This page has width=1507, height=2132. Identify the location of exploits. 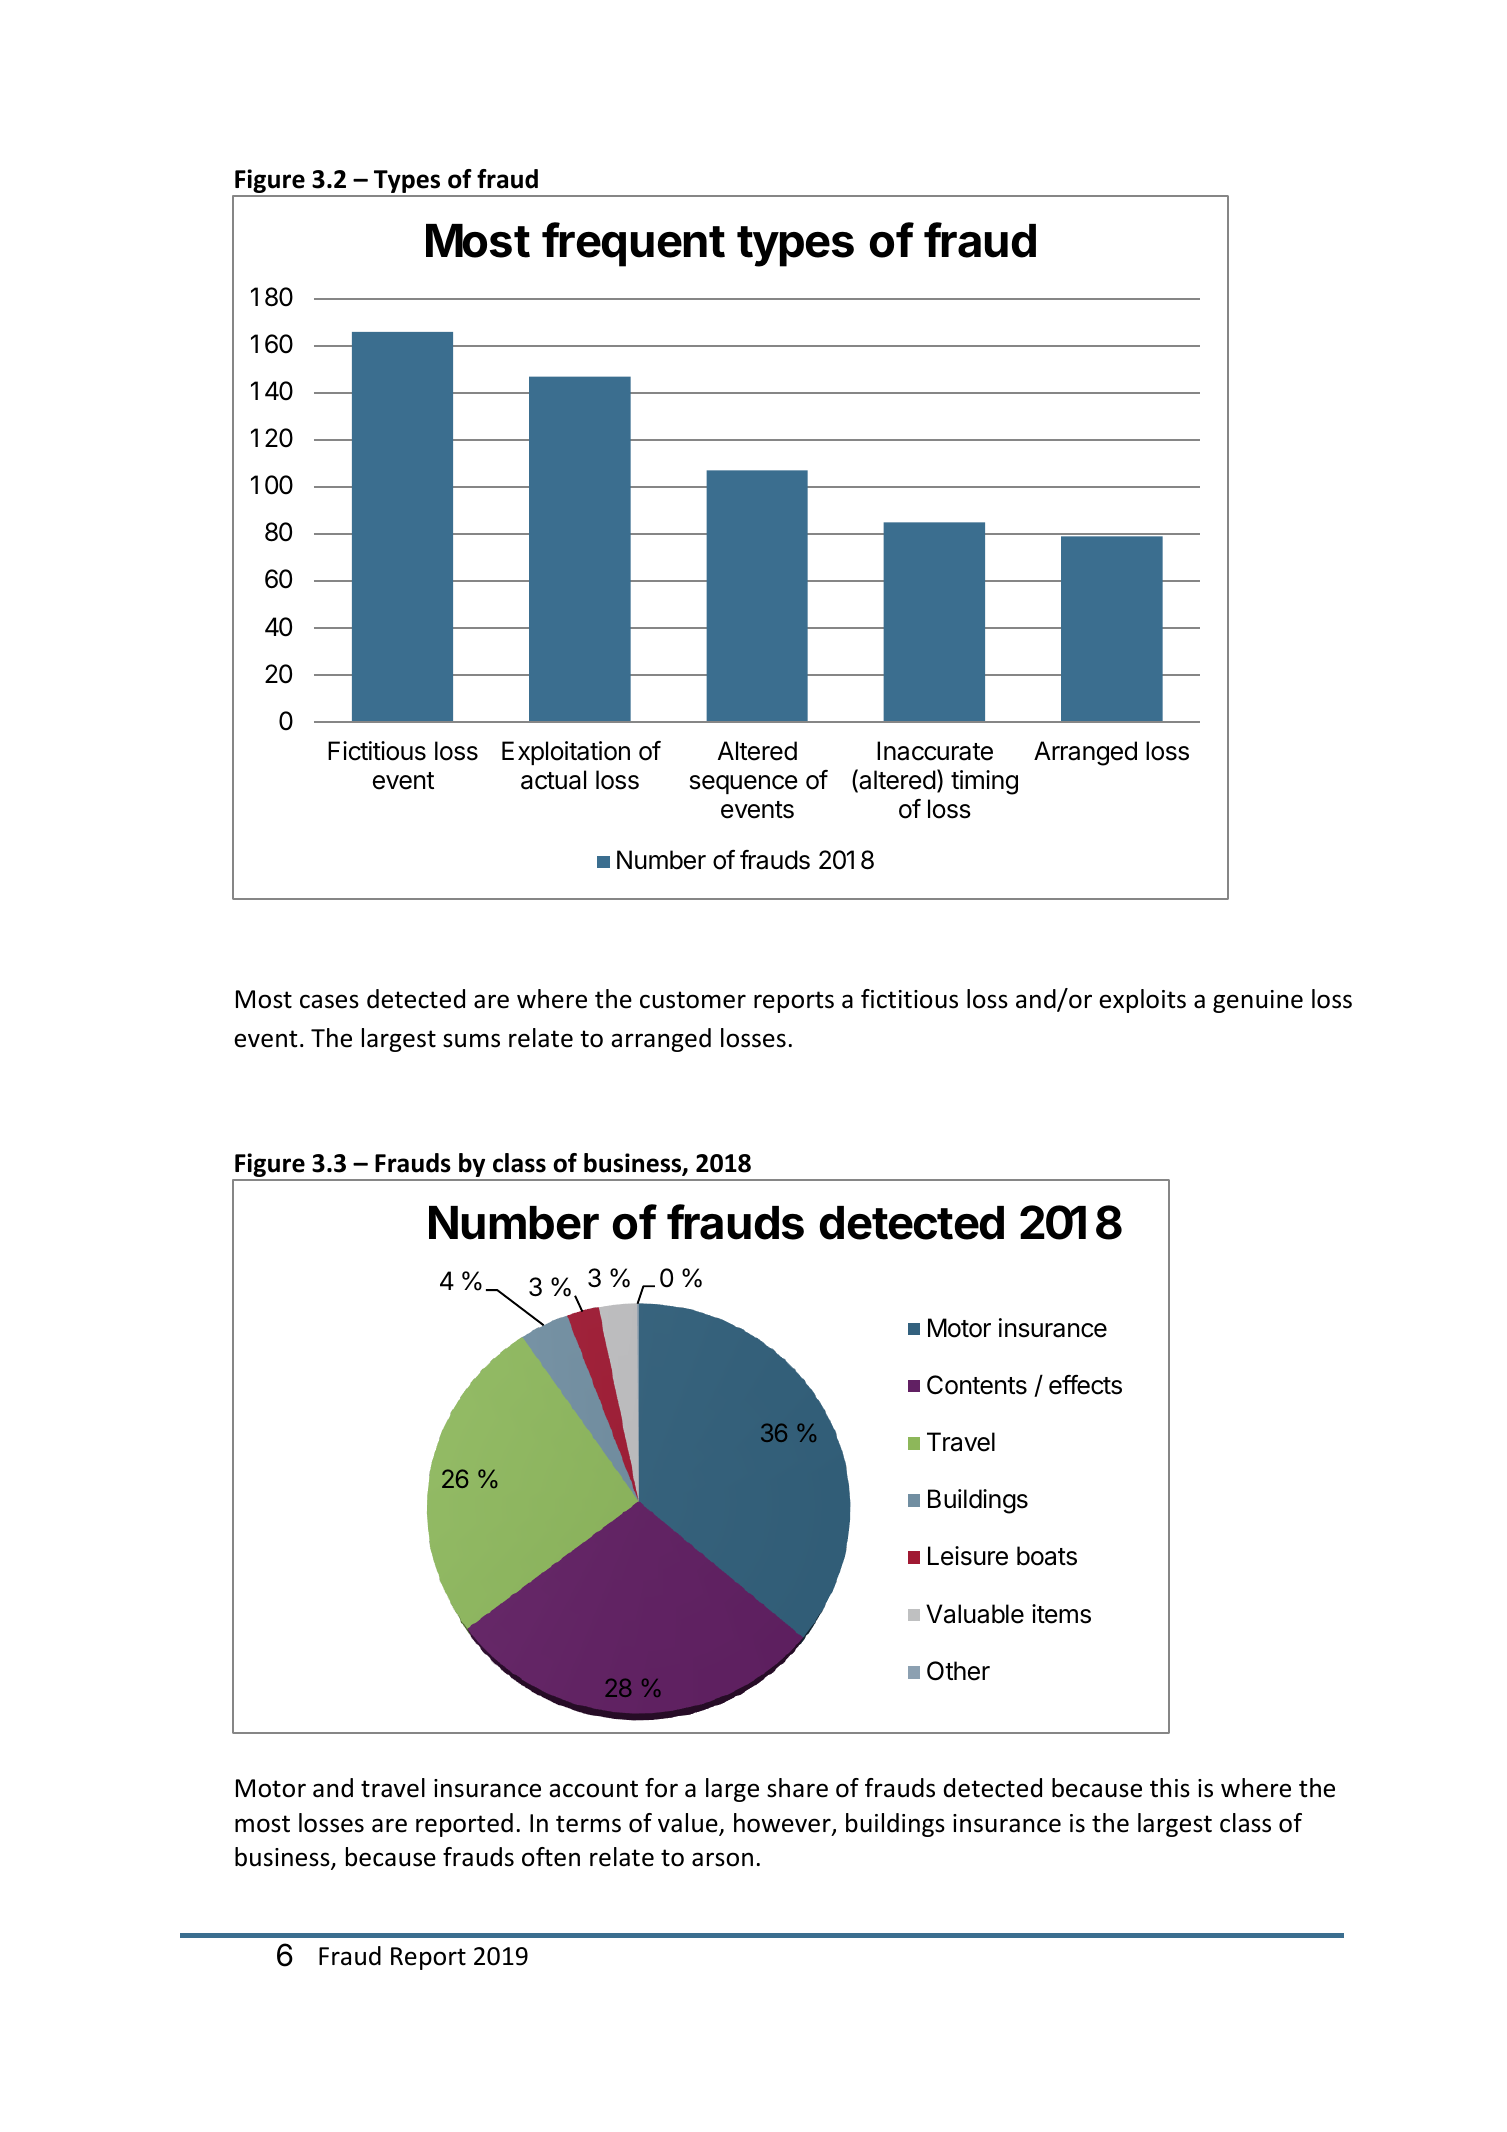
(1142, 1001).
